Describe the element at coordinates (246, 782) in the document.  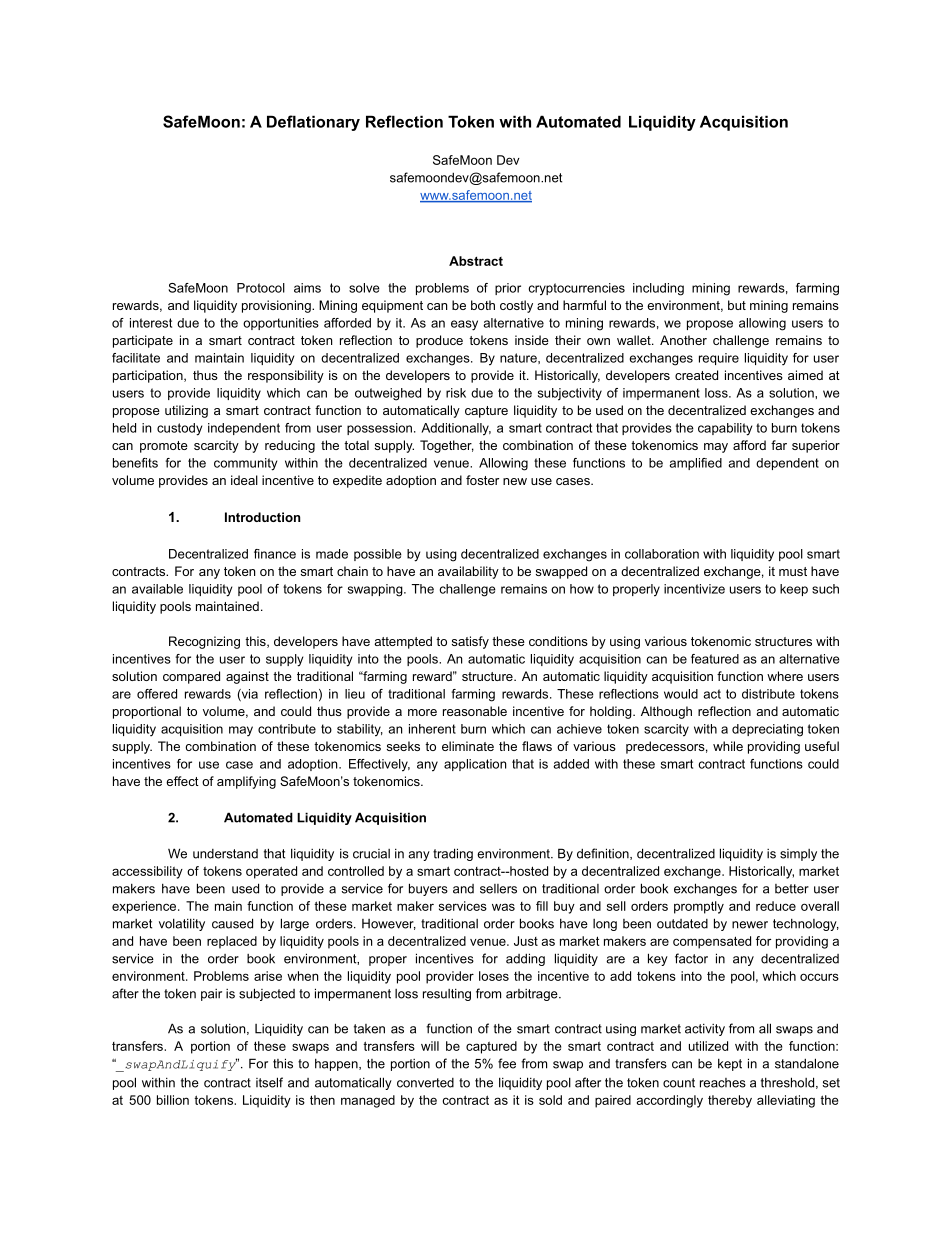
I see `amplifying` at that location.
